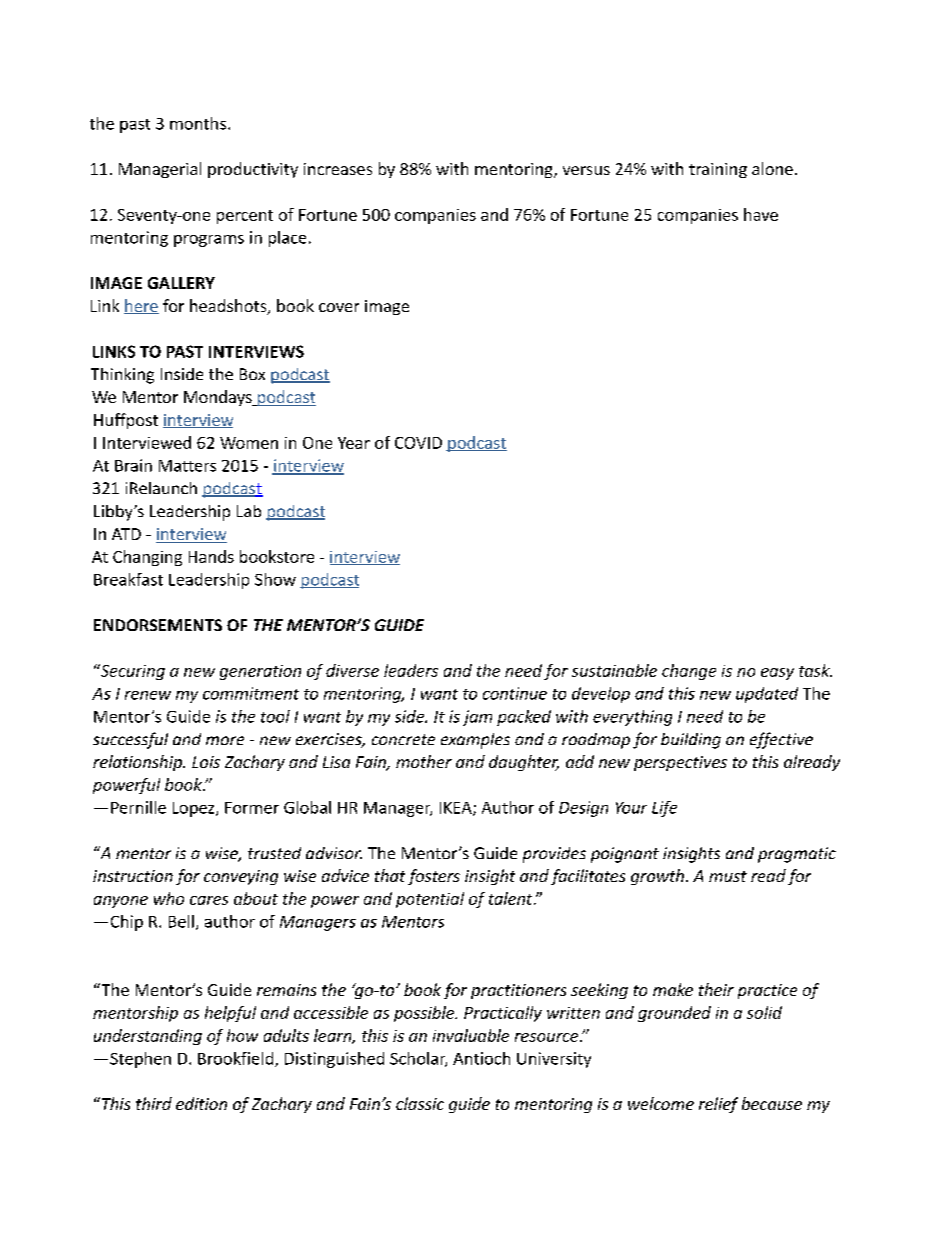 Image resolution: width=952 pixels, height=1233 pixels. Describe the element at coordinates (198, 123) in the document. I see `months` at that location.
